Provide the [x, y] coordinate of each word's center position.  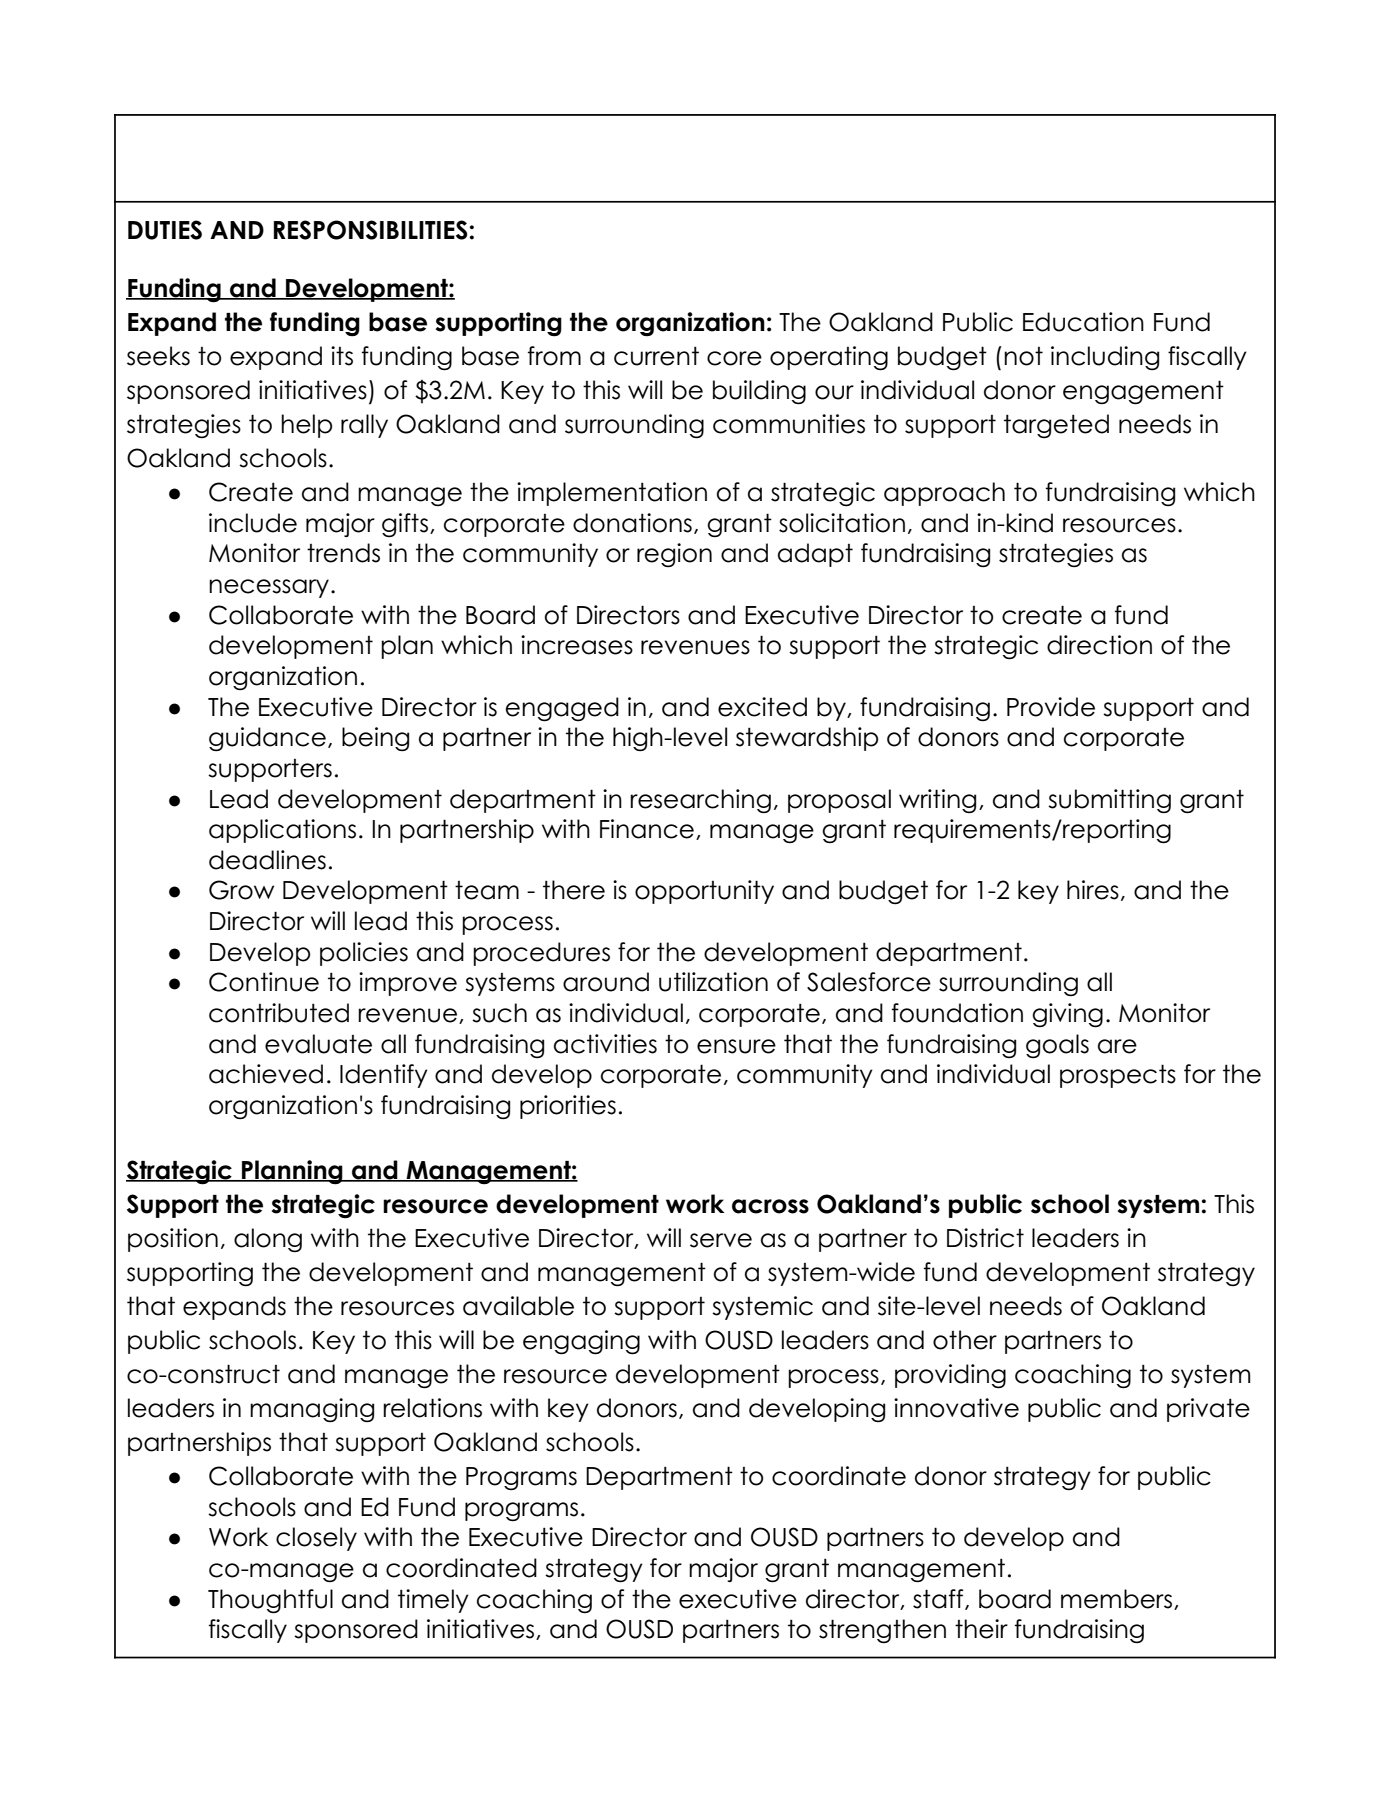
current [656, 356]
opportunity [704, 892]
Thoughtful [270, 1601]
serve [721, 1240]
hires [1093, 890]
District [985, 1238]
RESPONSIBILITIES [371, 230]
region [674, 555]
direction [1099, 645]
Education [1083, 322]
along [268, 1240]
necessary [270, 588]
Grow [241, 890]
